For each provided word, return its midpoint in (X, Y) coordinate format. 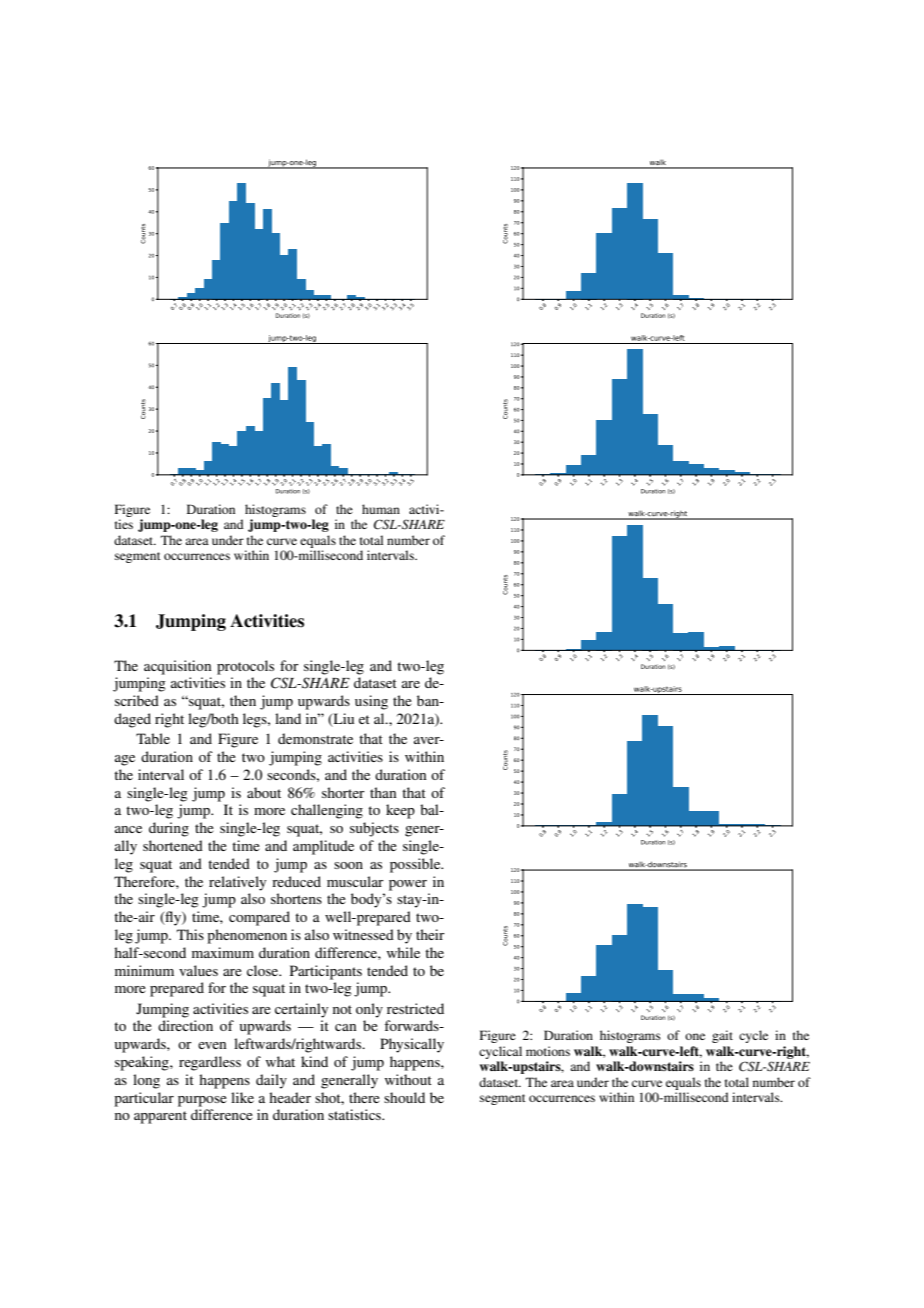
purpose (202, 1101)
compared (259, 918)
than (383, 792)
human (381, 509)
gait (722, 1036)
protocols (245, 667)
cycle (753, 1036)
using (371, 702)
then (243, 700)
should (404, 1097)
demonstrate (315, 738)
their (430, 934)
